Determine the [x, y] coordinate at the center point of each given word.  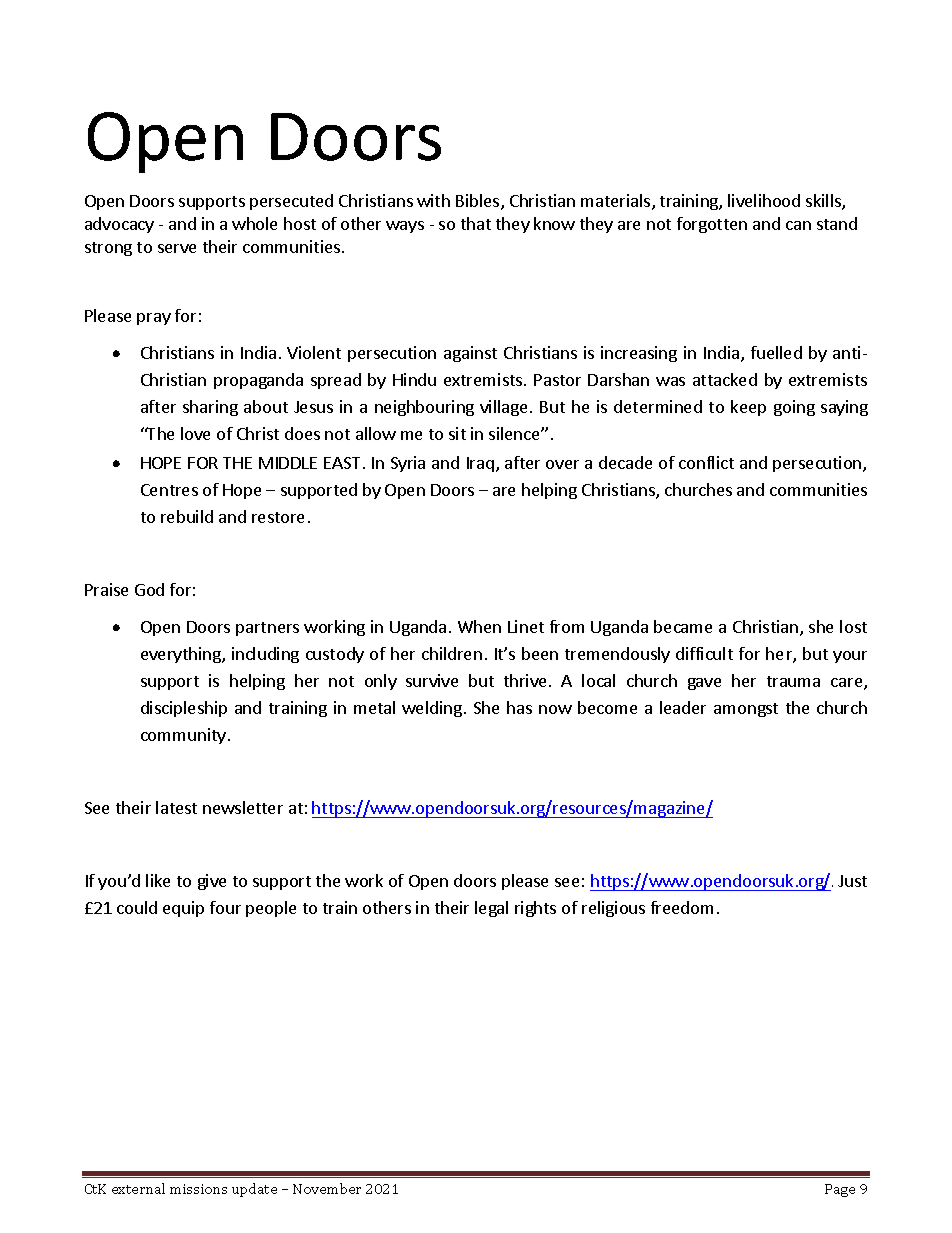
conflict [706, 462]
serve [177, 248]
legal [491, 909]
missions [198, 1189]
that [476, 223]
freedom [682, 907]
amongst [746, 710]
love [195, 433]
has [519, 707]
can [798, 225]
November [327, 1188]
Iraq [480, 464]
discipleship [184, 709]
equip [183, 909]
